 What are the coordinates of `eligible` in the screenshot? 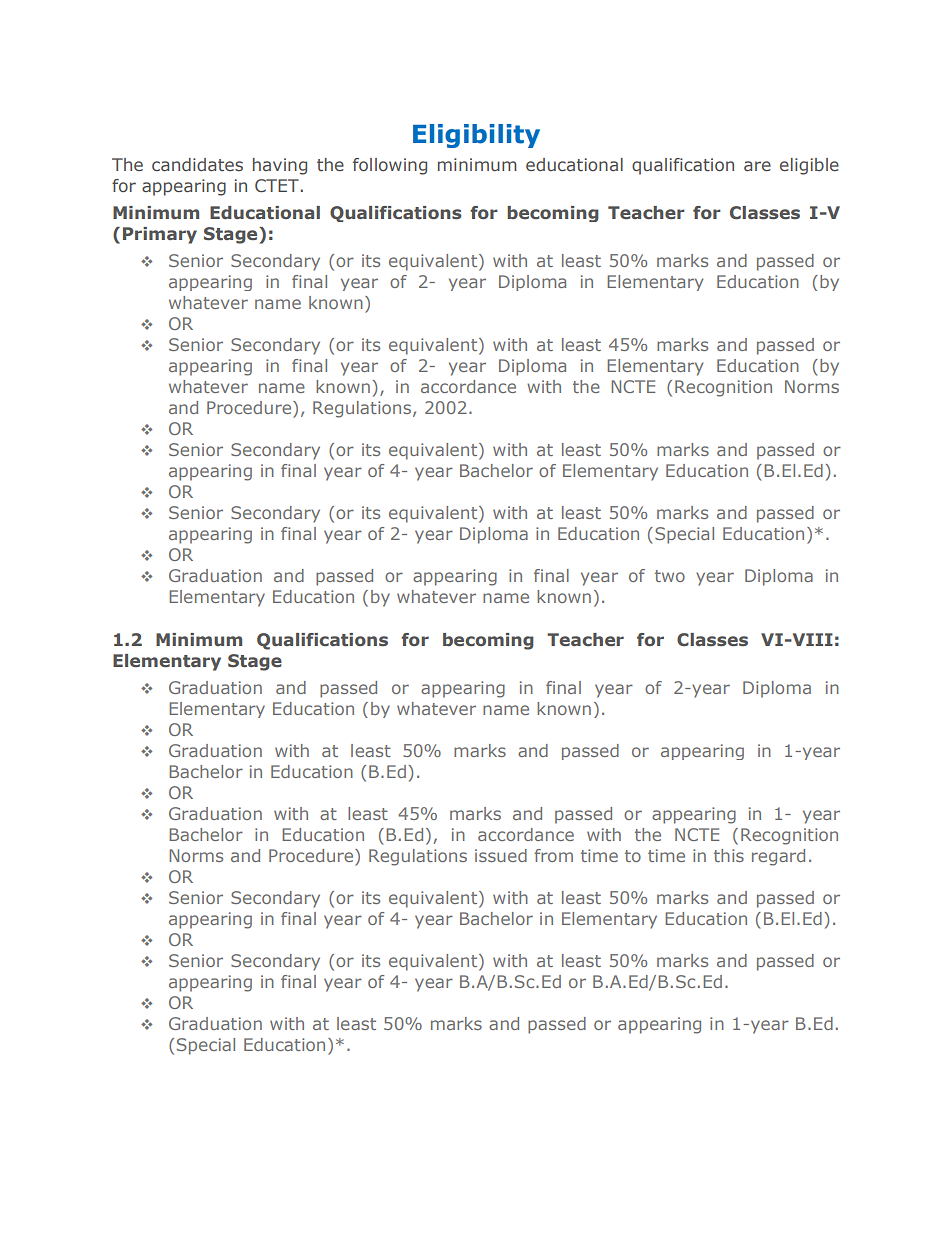 It's located at (809, 166).
